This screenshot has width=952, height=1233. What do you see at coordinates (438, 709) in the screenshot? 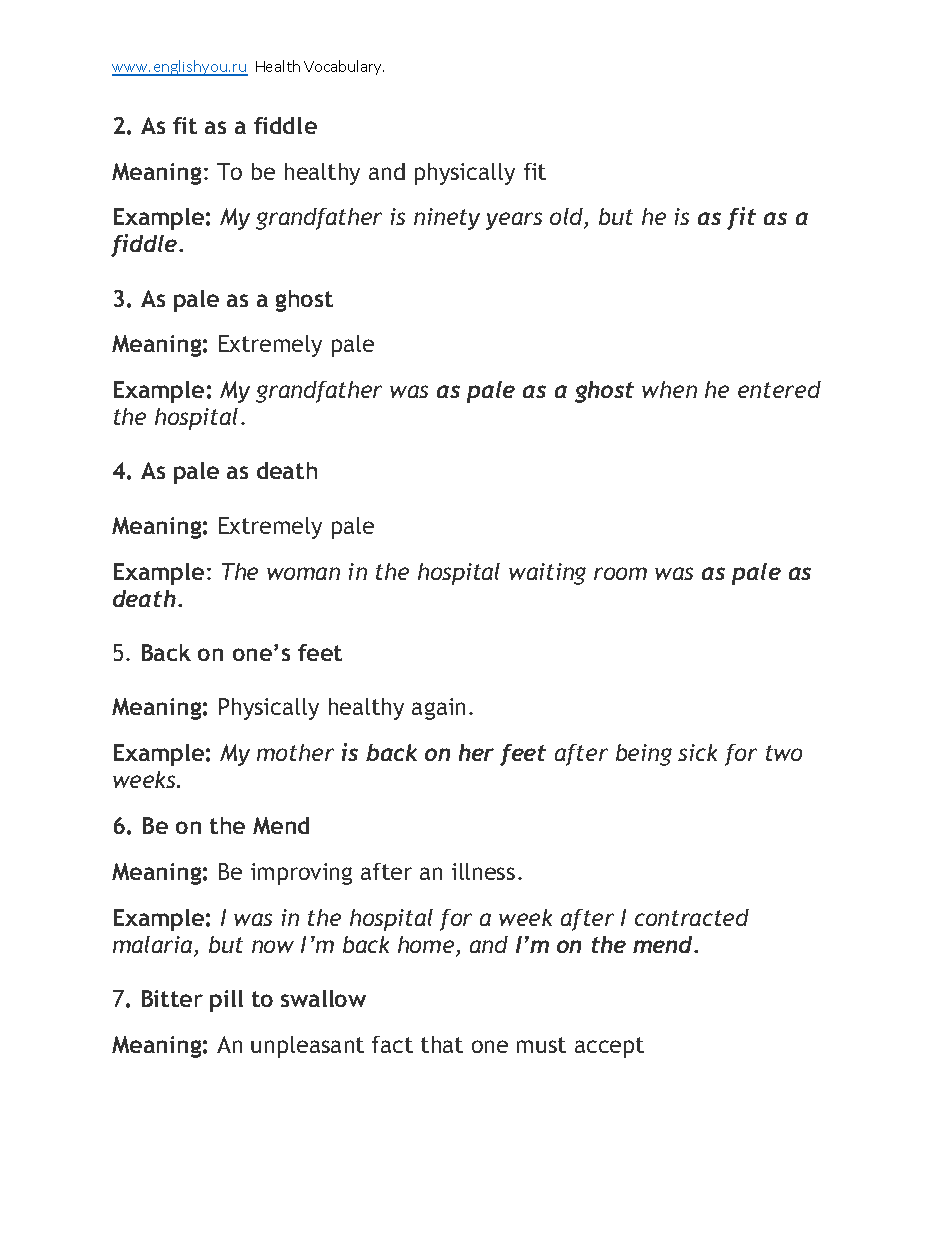
I see `again` at bounding box center [438, 709].
